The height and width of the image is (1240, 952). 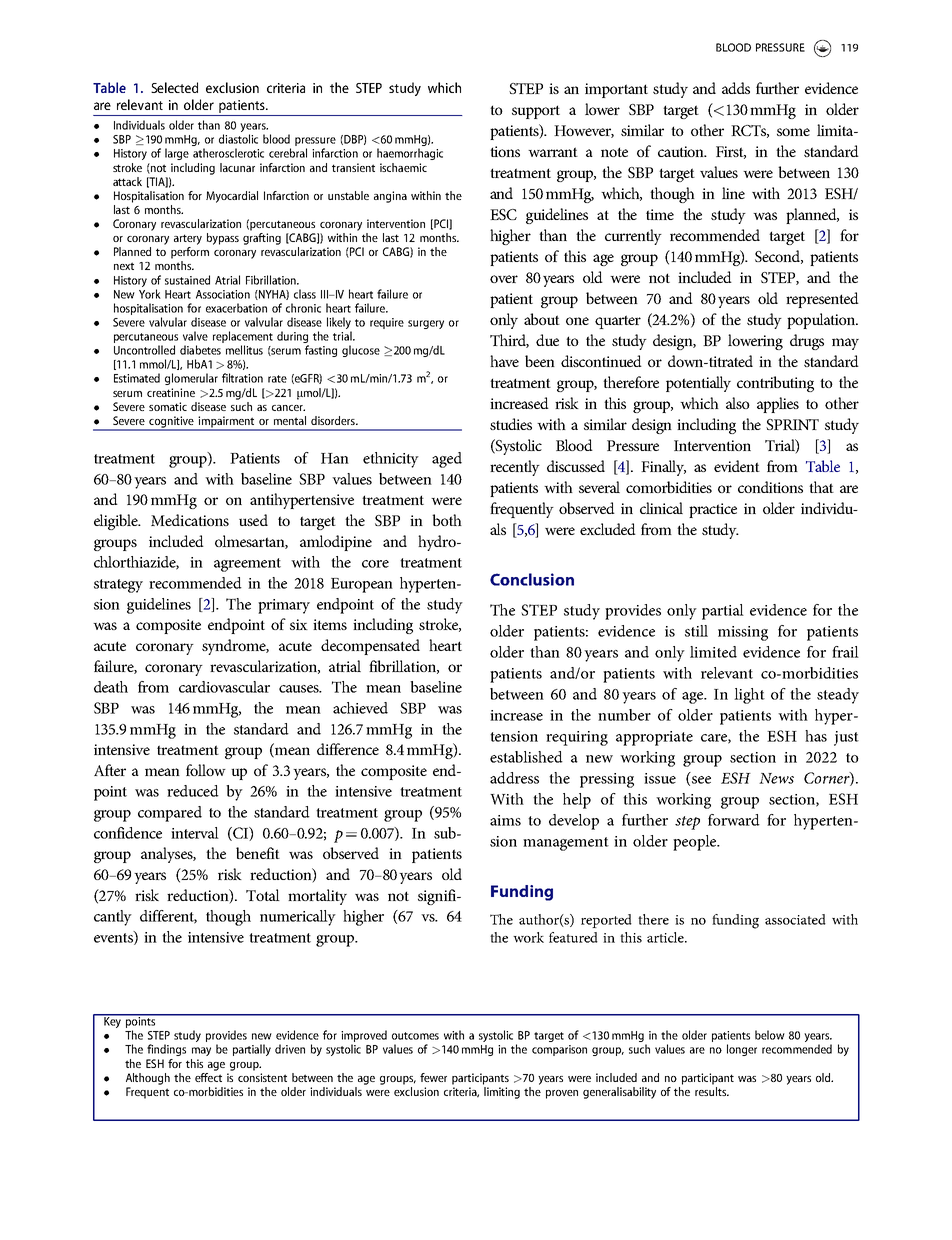 I want to click on established, so click(x=526, y=757).
